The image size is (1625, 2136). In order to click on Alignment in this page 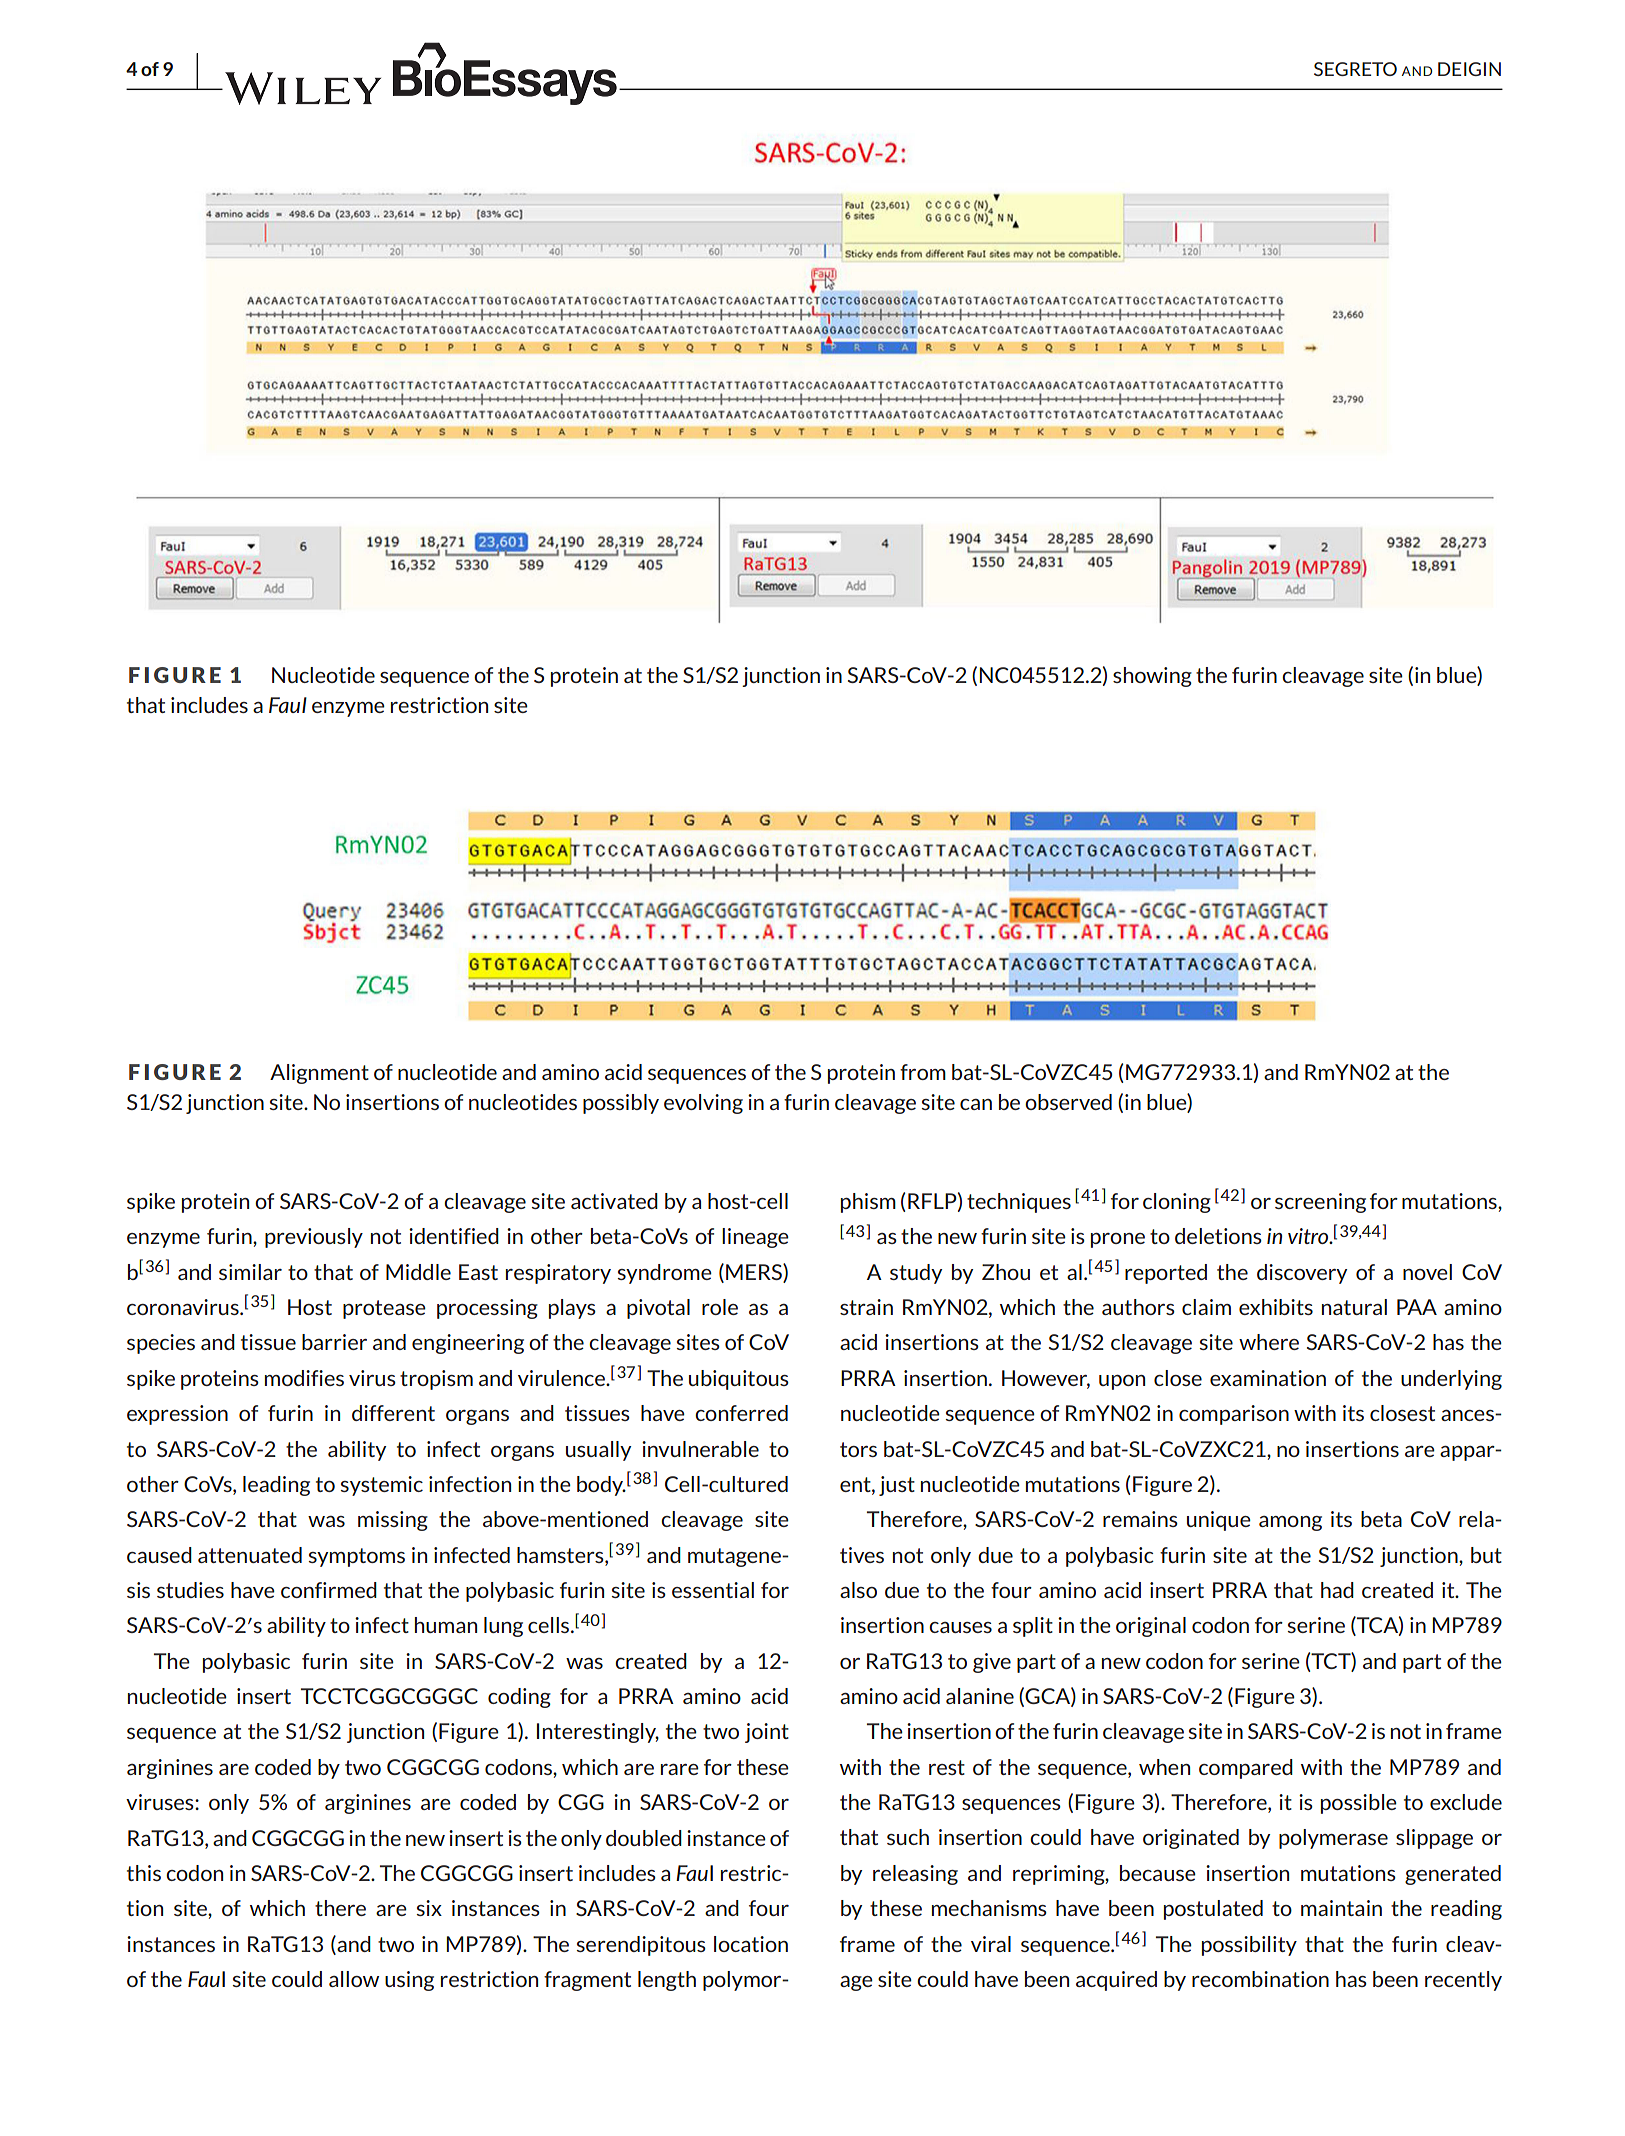, I will do `click(319, 1074)`.
